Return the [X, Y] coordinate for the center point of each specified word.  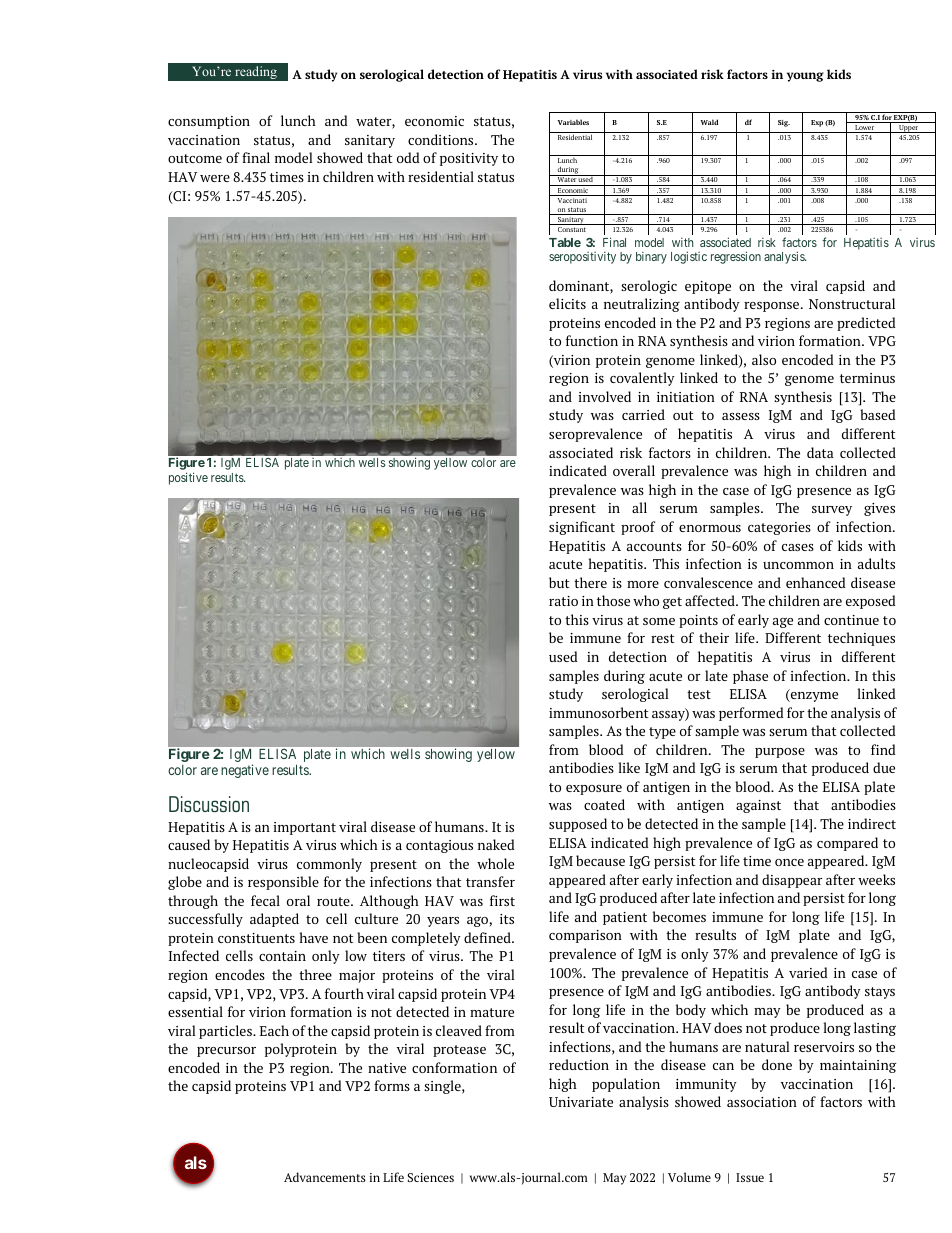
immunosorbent [599, 712]
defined [488, 937]
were [215, 178]
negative [245, 771]
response [773, 307]
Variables [573, 122]
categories [779, 528]
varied [808, 972]
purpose [780, 753]
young [805, 77]
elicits [567, 303]
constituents [256, 938]
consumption [209, 122]
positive [188, 478]
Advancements [325, 1177]
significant [582, 528]
